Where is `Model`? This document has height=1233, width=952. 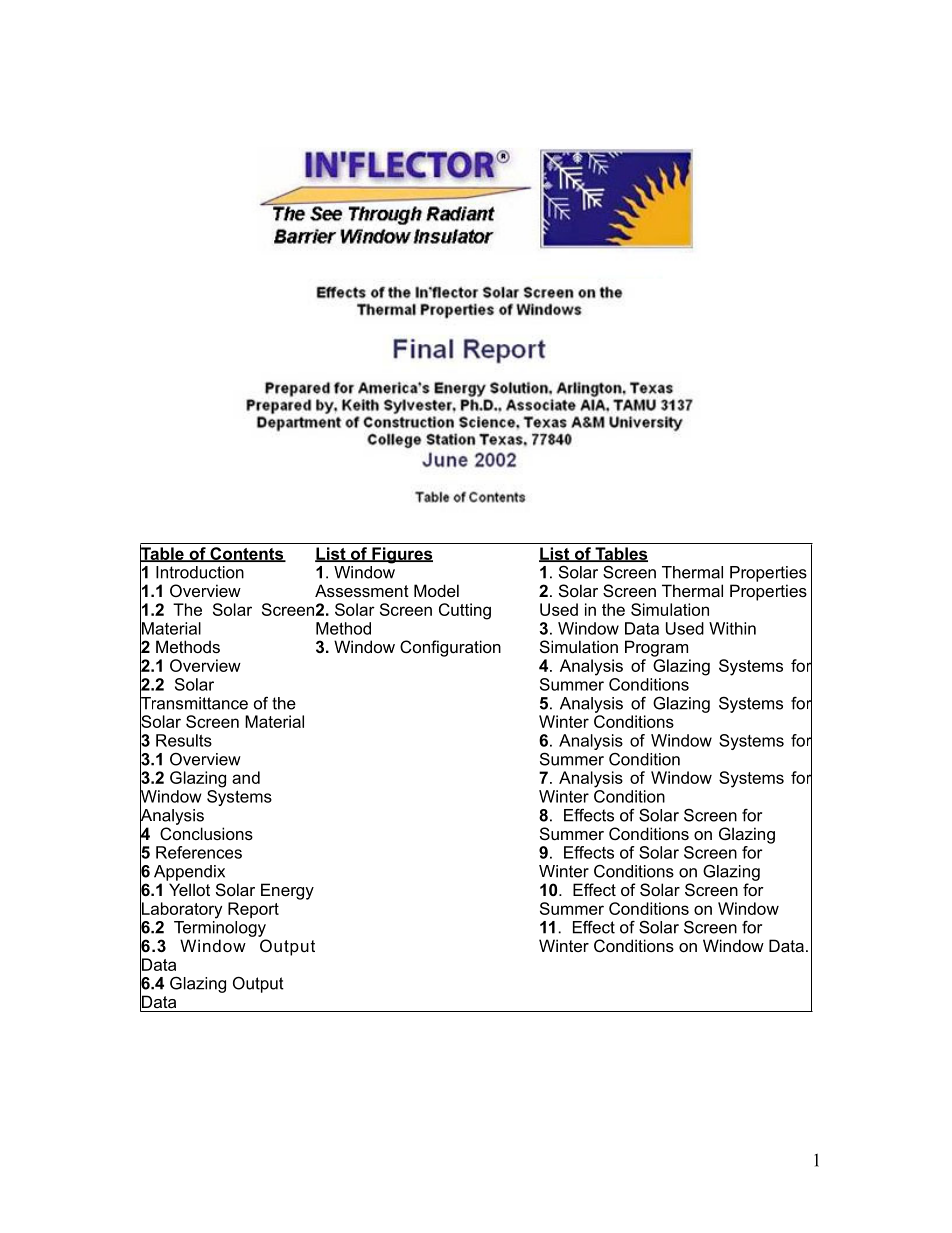
Model is located at coordinates (436, 590).
